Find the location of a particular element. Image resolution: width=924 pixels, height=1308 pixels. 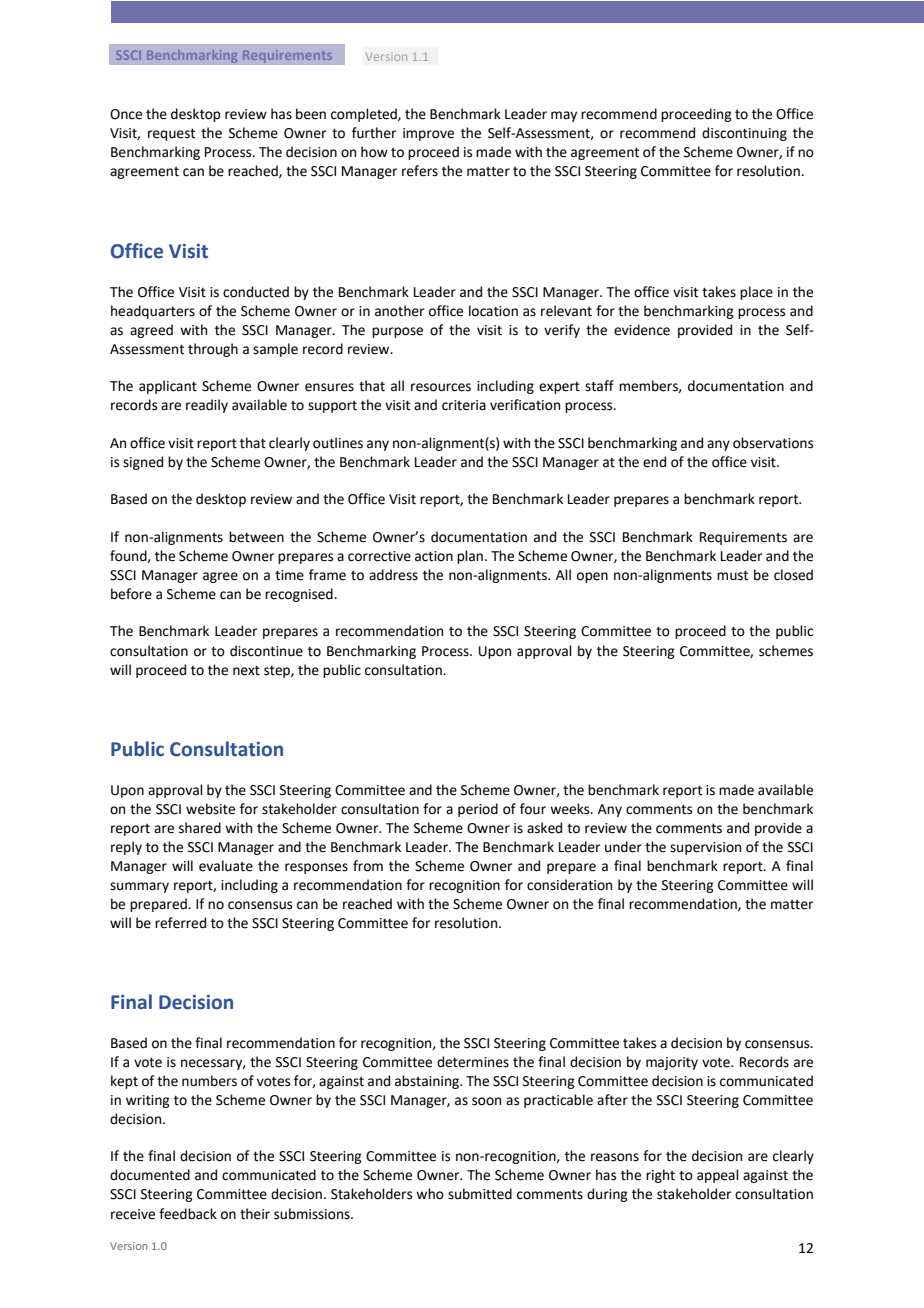

from is located at coordinates (368, 866).
